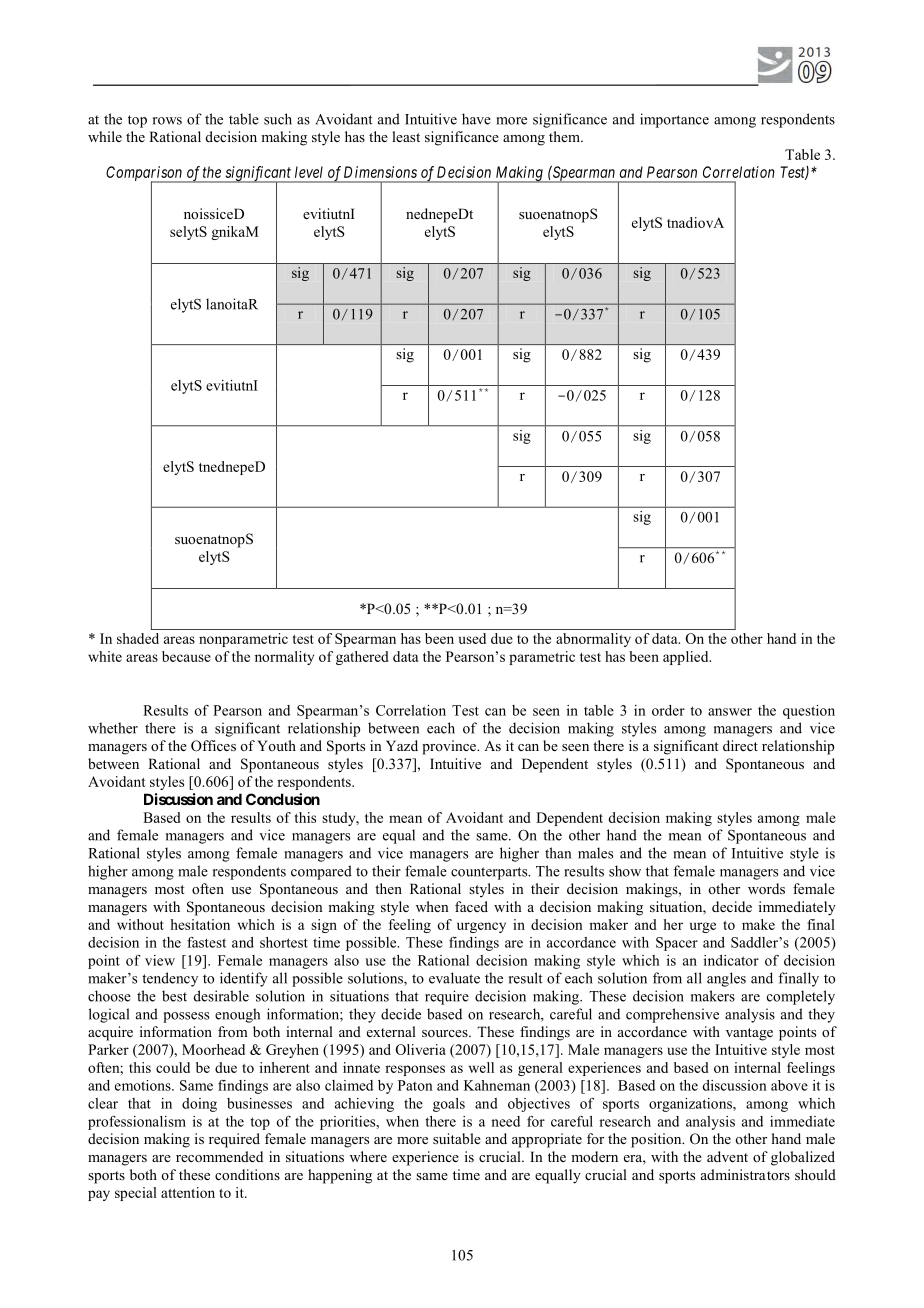 The image size is (924, 1308). What do you see at coordinates (687, 658) in the screenshot?
I see `applied` at bounding box center [687, 658].
